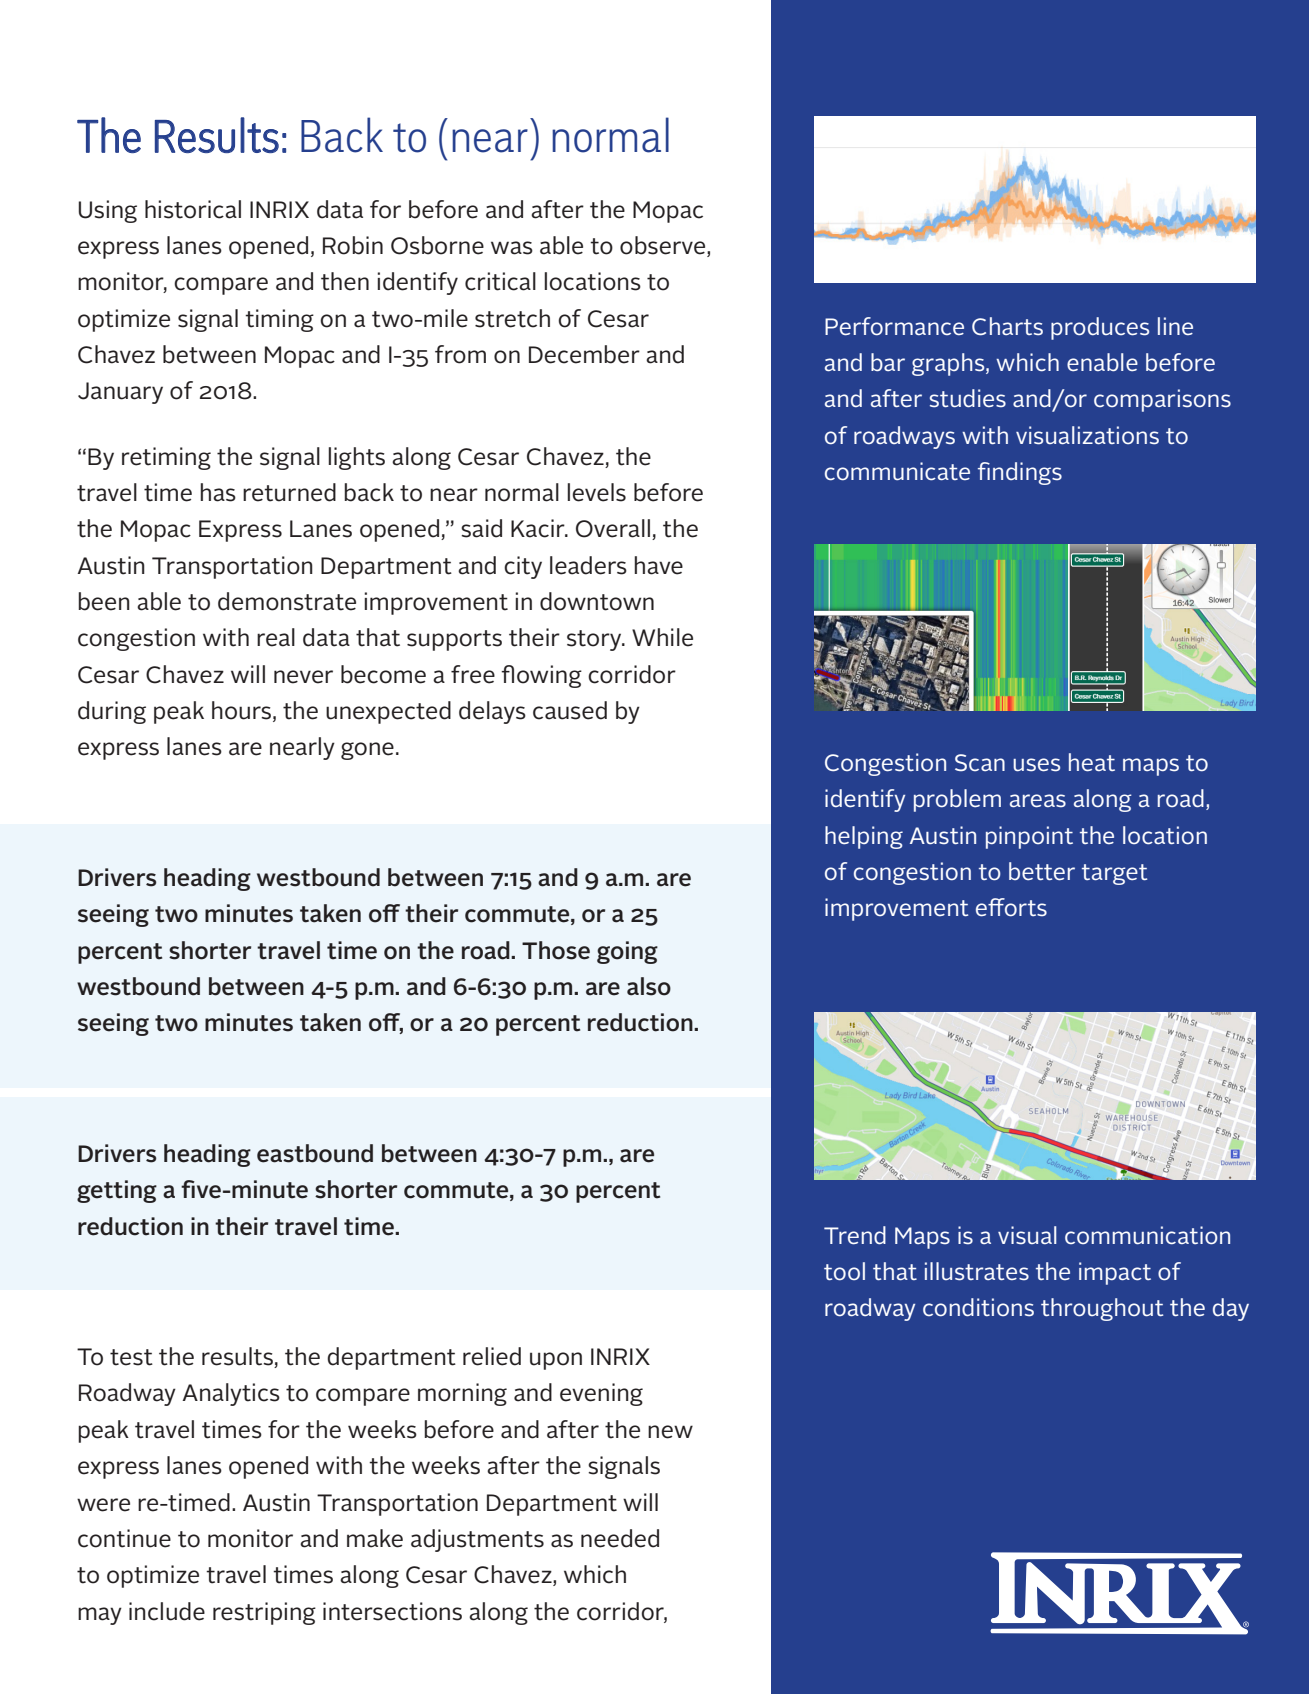 The width and height of the document is (1309, 1694). Describe the element at coordinates (664, 246) in the document. I see `observe` at that location.
